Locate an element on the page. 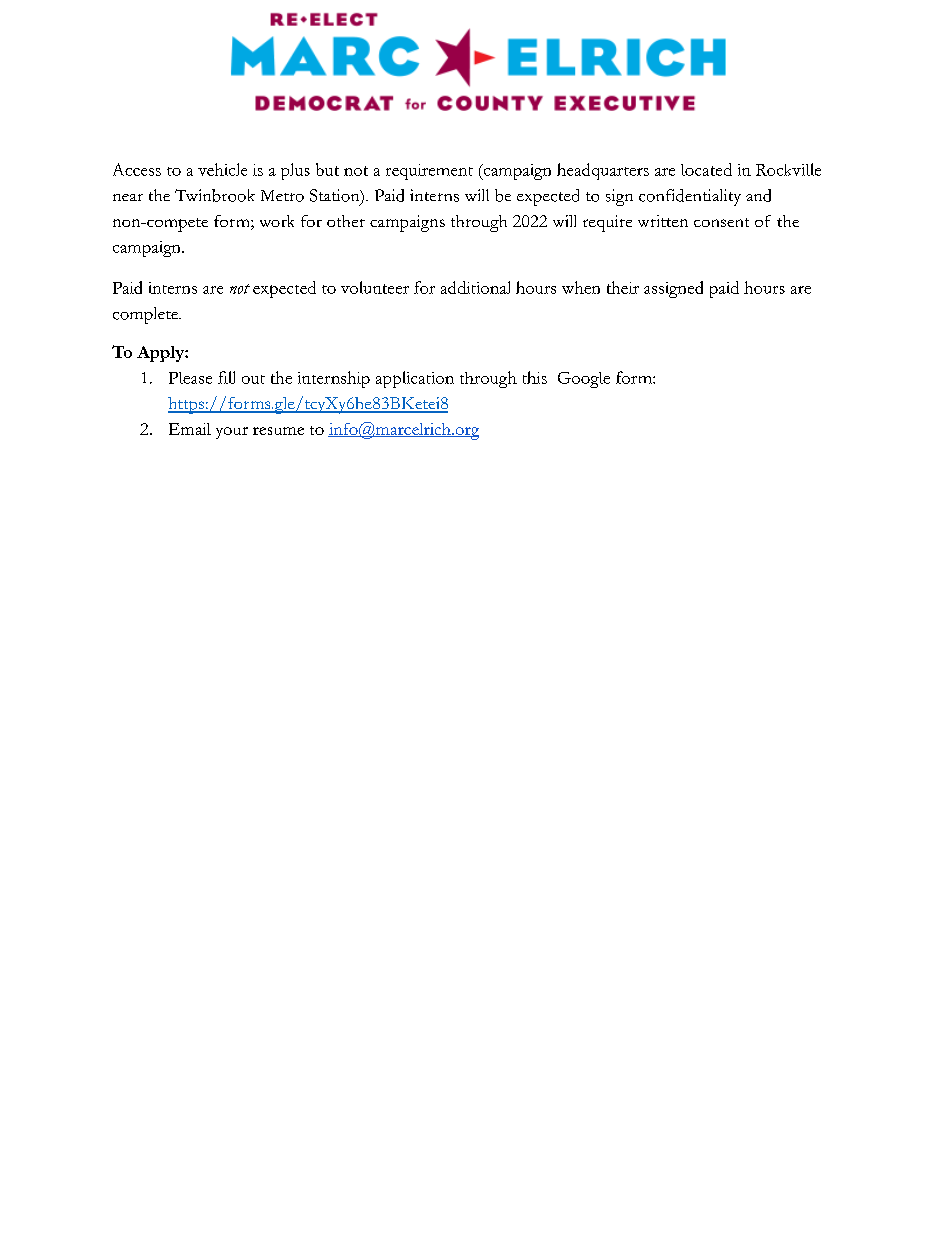 This page has height=1233, width=952. complete is located at coordinates (146, 315).
